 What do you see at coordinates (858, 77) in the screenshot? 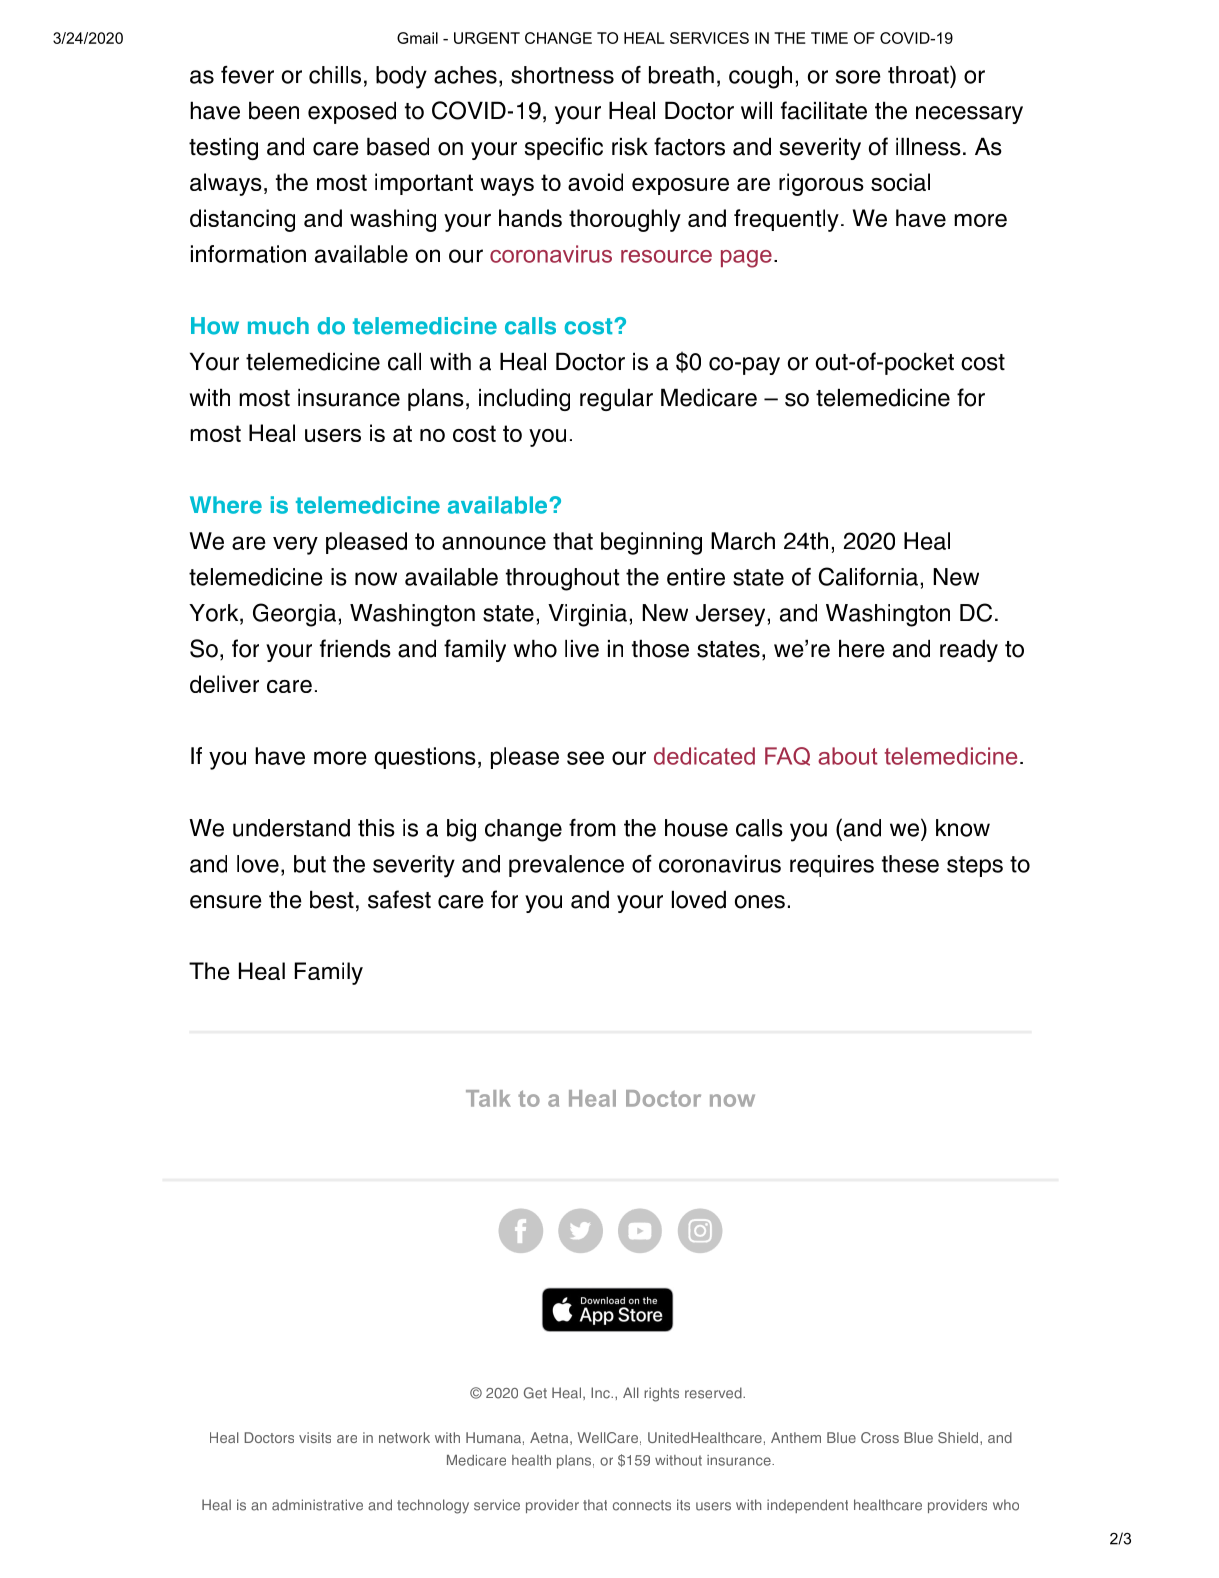
I see `sore` at bounding box center [858, 77].
